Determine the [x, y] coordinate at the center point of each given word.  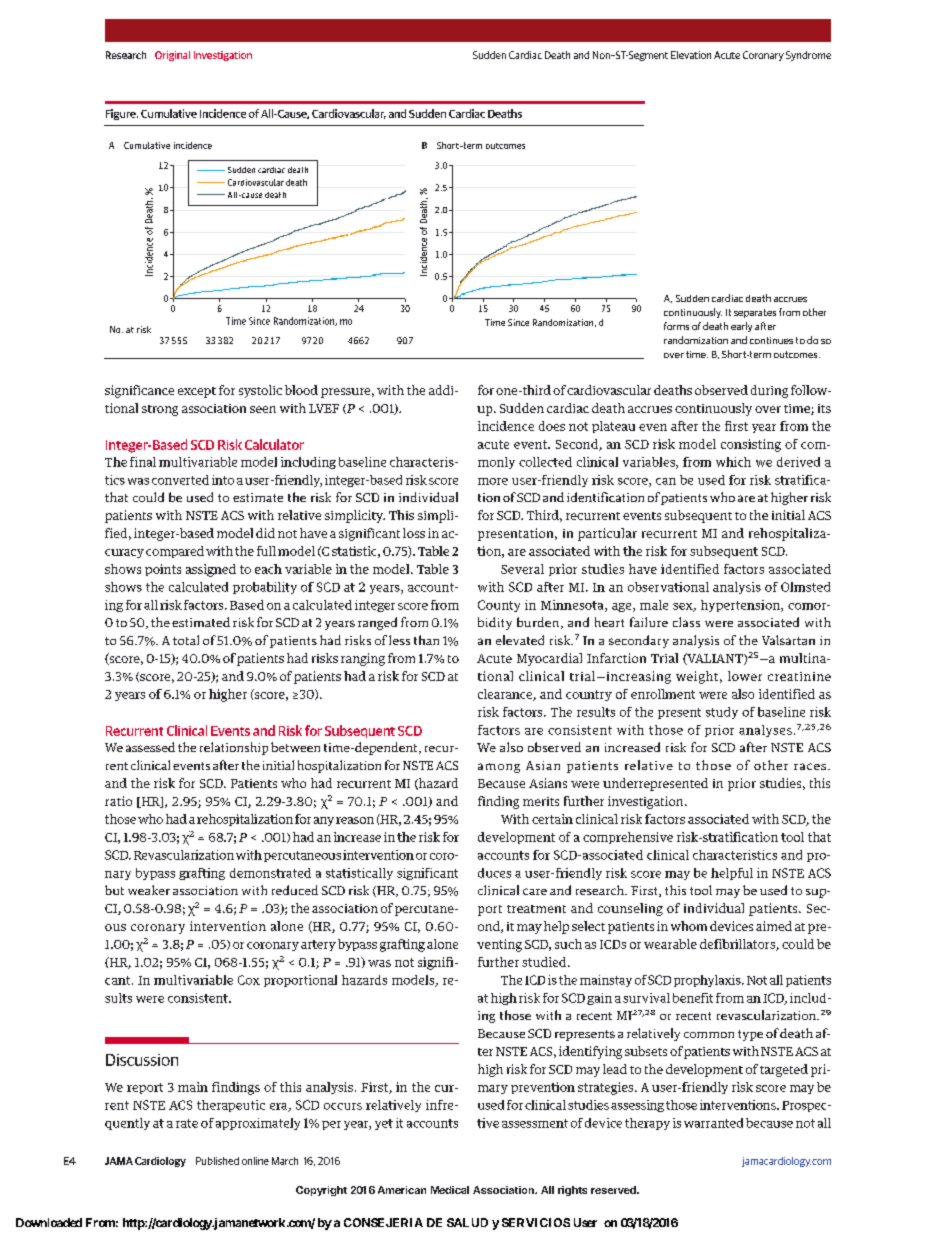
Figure [122, 114]
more [493, 481]
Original [172, 56]
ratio [118, 801]
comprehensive [628, 838]
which [733, 462]
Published [217, 1161]
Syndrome [808, 56]
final [143, 462]
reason [355, 820]
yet [384, 1124]
